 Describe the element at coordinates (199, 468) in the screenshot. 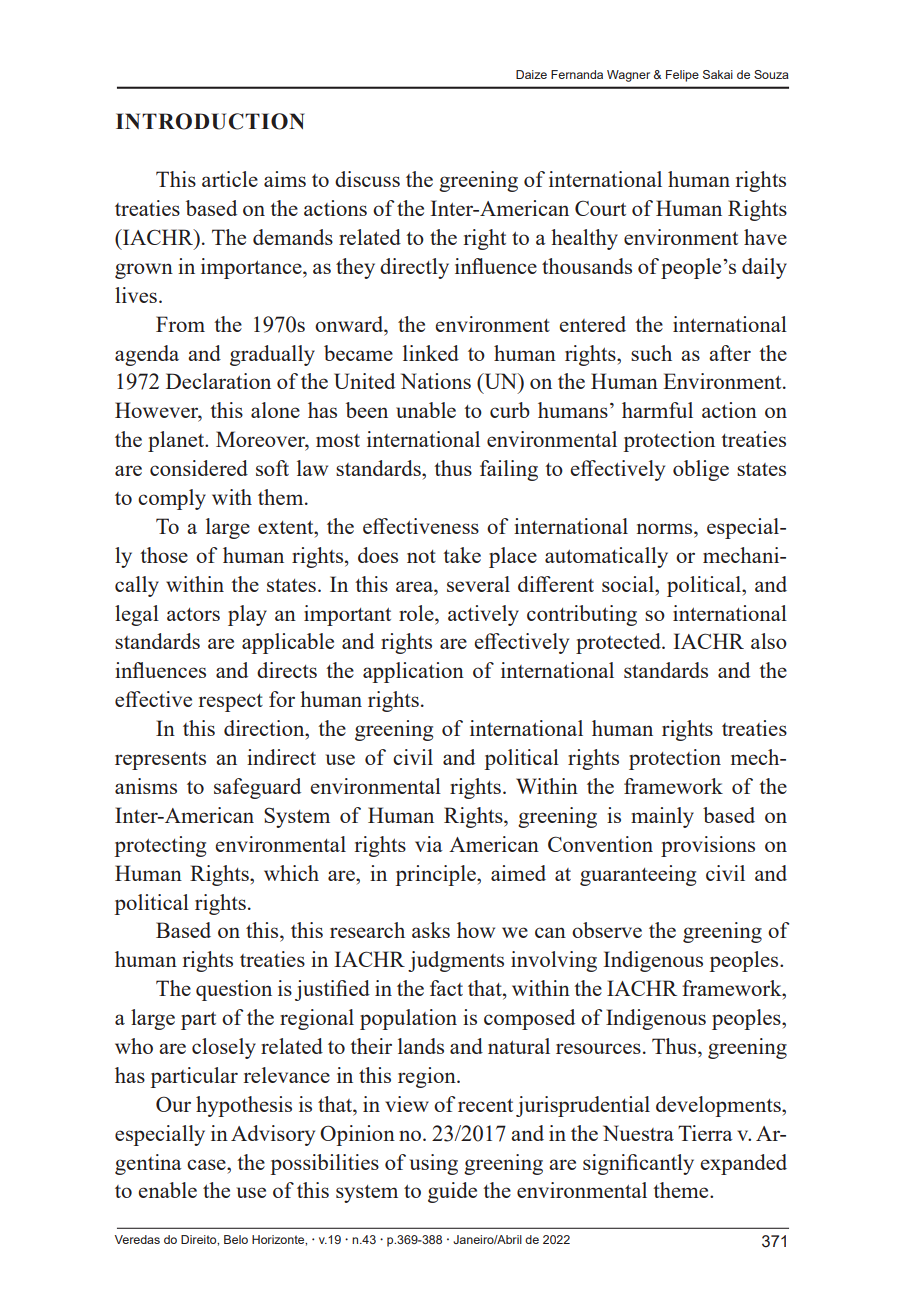

I see `considered` at that location.
